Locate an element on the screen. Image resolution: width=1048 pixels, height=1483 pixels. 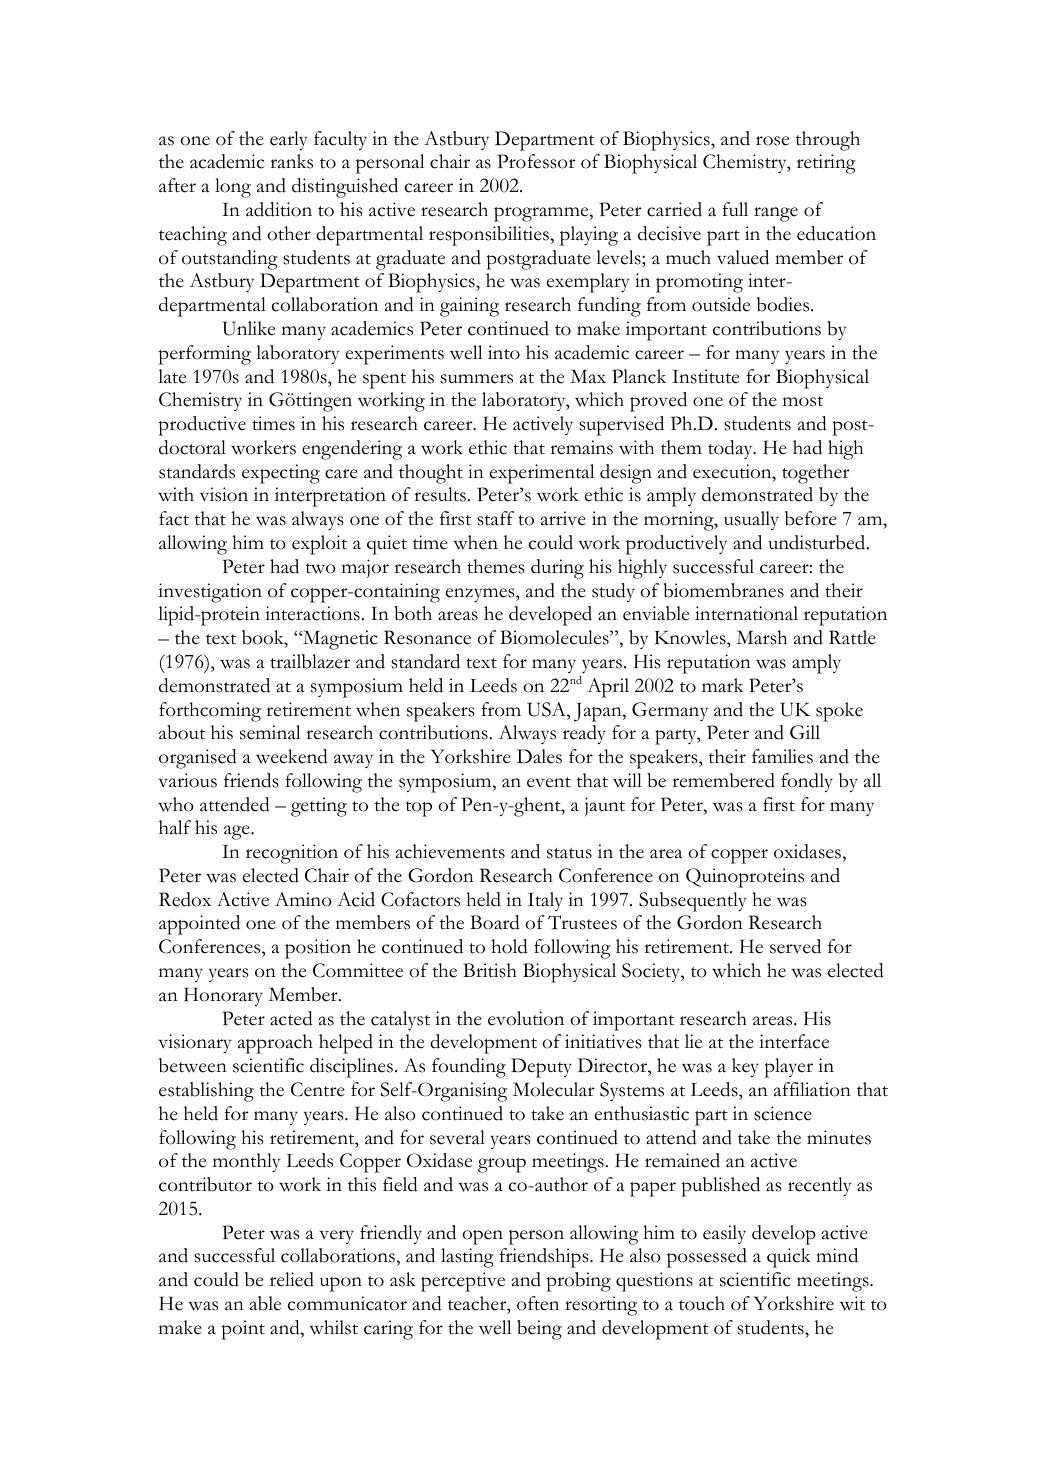
often is located at coordinates (538, 1303).
